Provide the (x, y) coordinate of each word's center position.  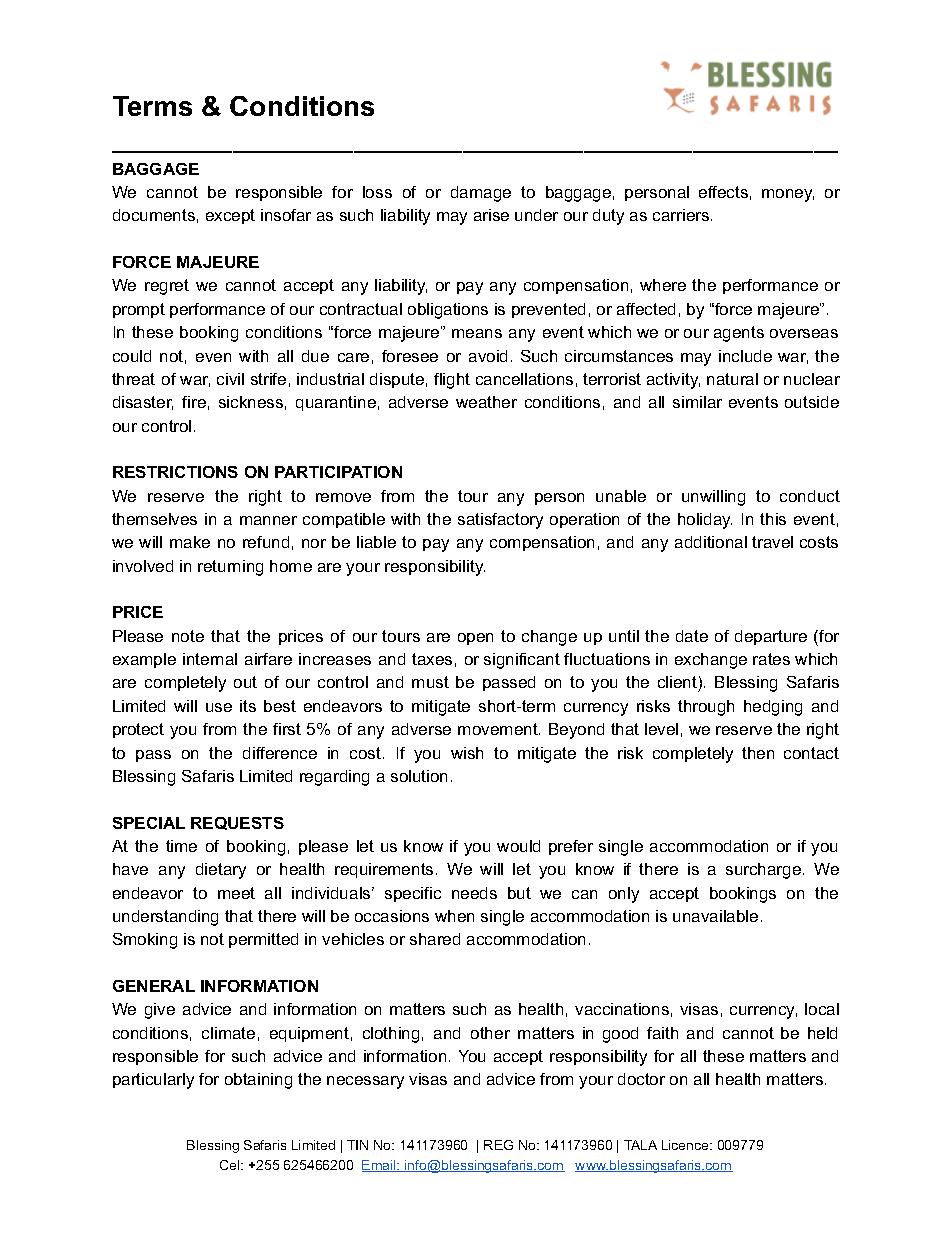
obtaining (258, 1081)
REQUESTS (237, 823)
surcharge (763, 871)
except (230, 216)
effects (723, 192)
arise (491, 215)
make (190, 542)
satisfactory (500, 521)
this (773, 519)
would (518, 846)
